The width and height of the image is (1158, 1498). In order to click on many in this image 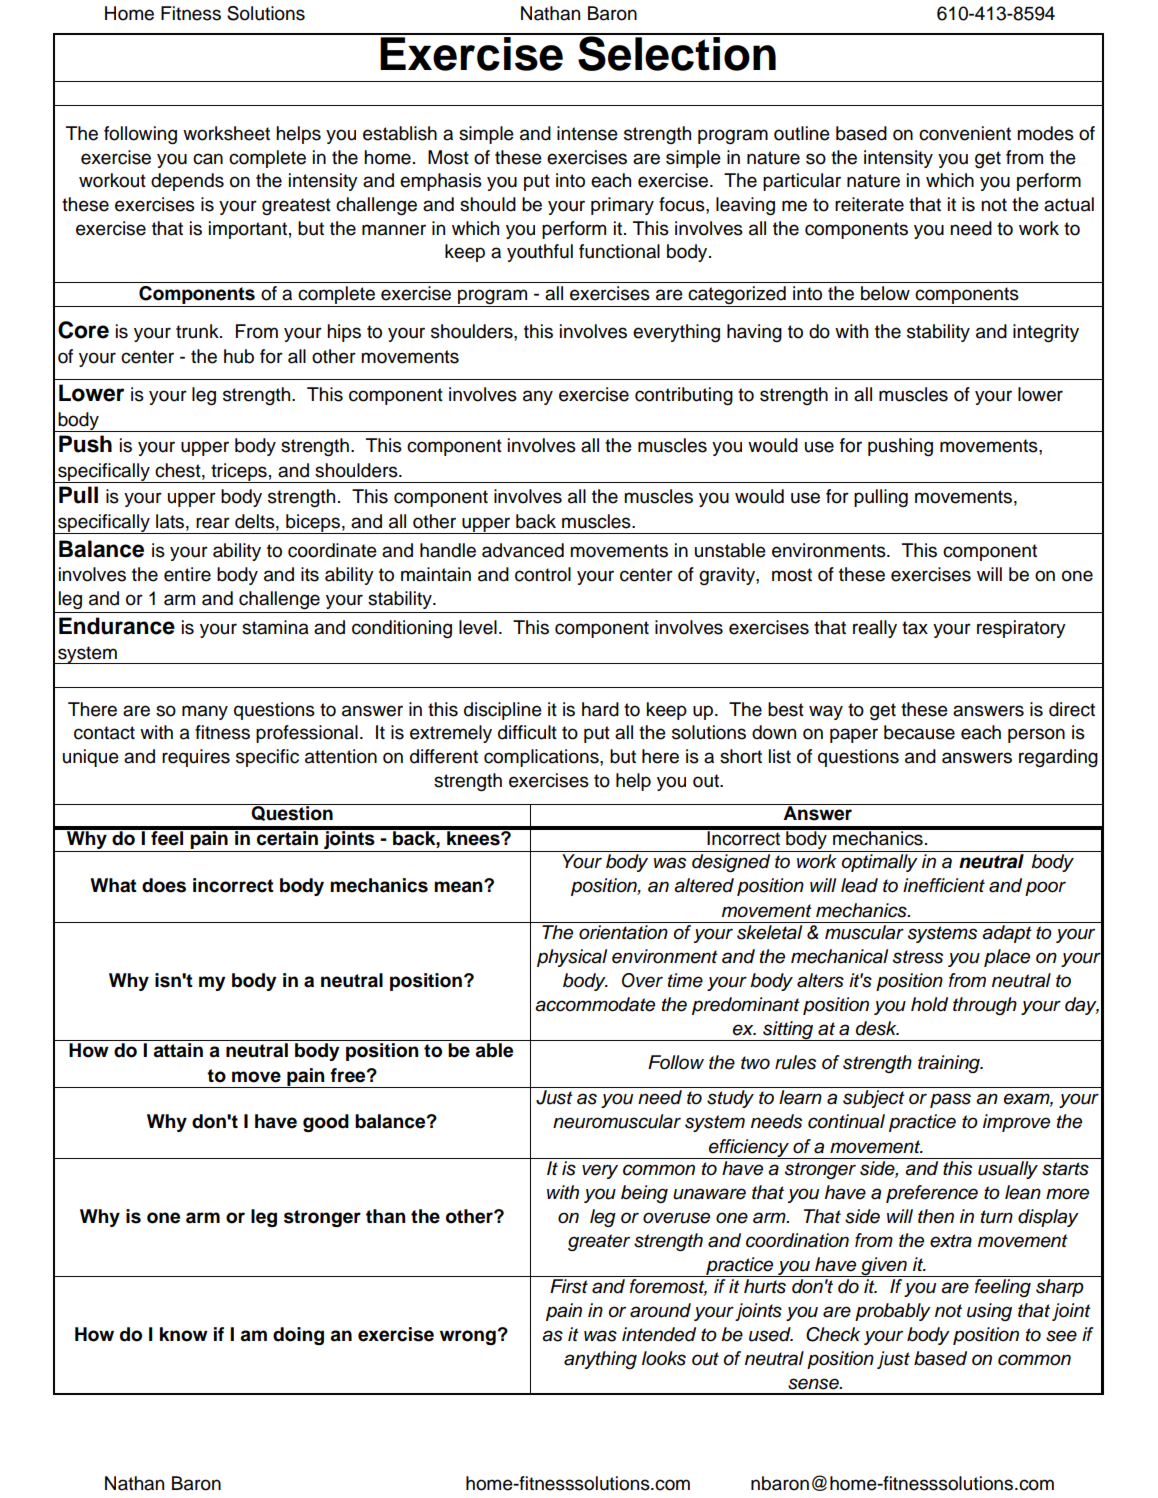, I will do `click(205, 712)`.
